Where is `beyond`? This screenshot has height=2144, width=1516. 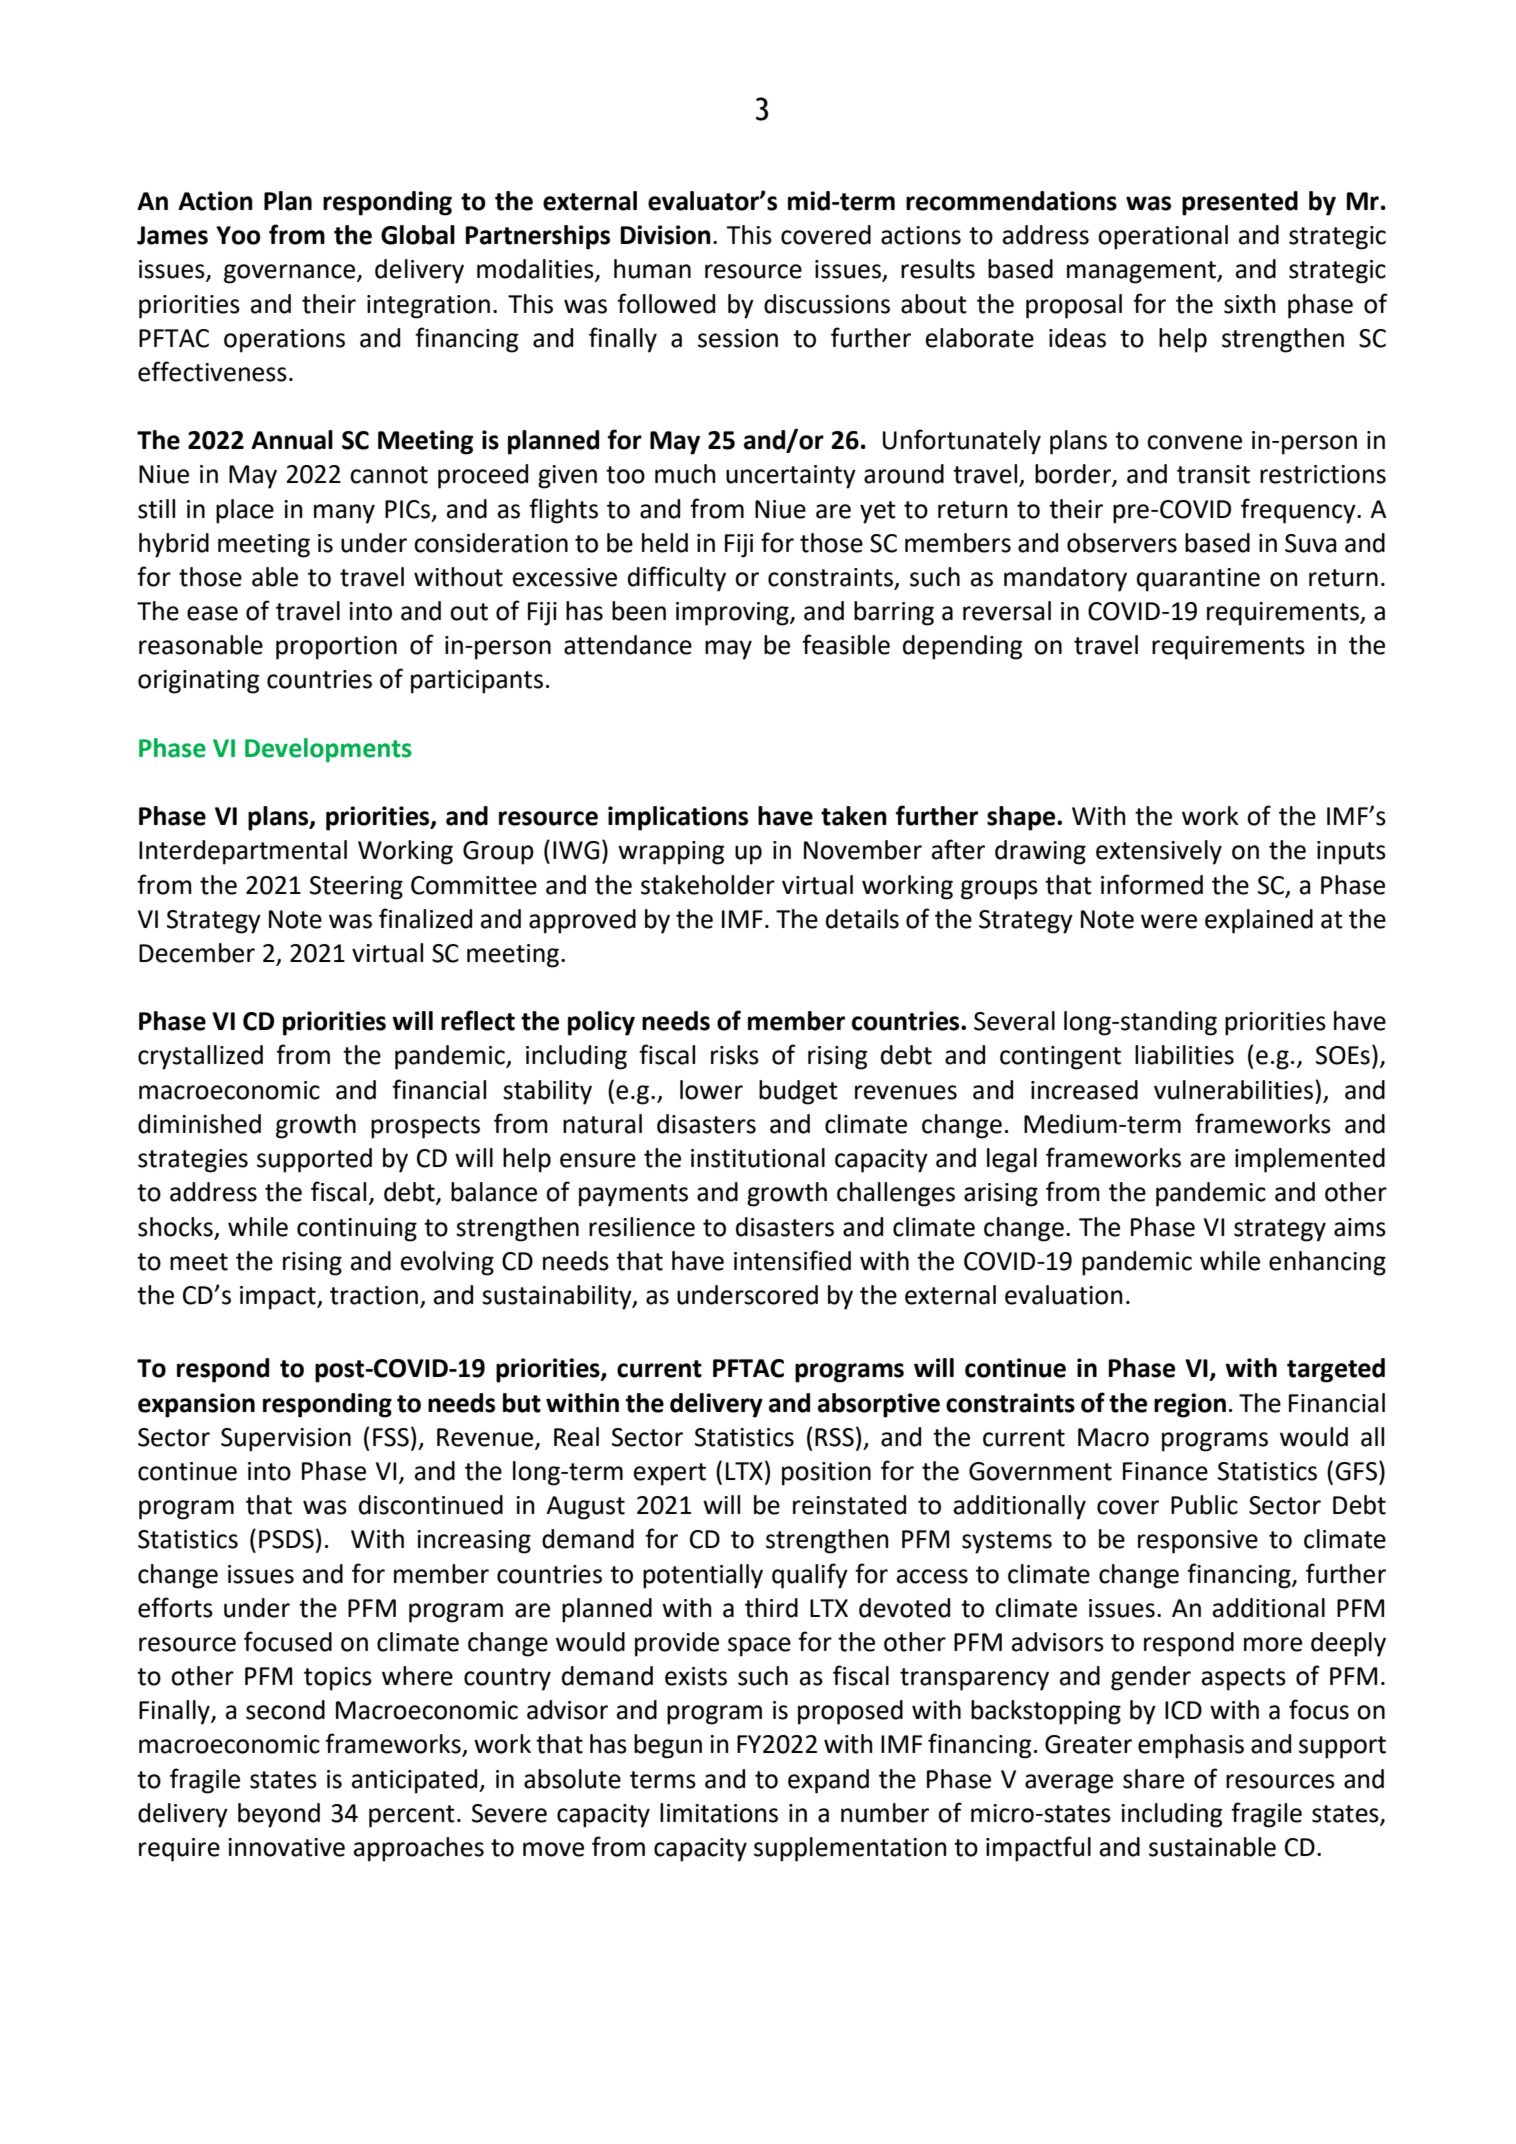
beyond is located at coordinates (279, 1815).
